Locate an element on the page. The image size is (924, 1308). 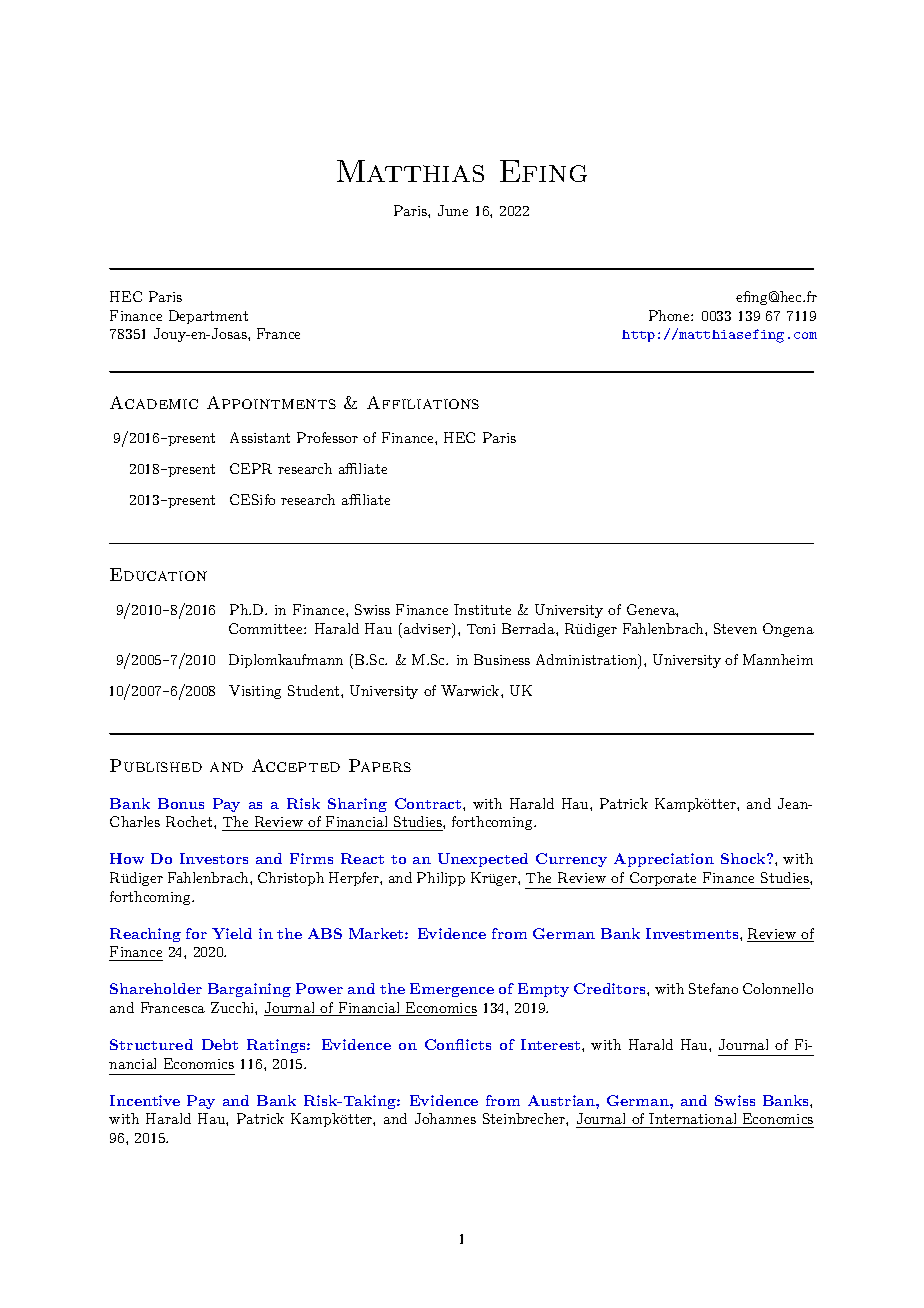
Phone is located at coordinates (670, 315).
